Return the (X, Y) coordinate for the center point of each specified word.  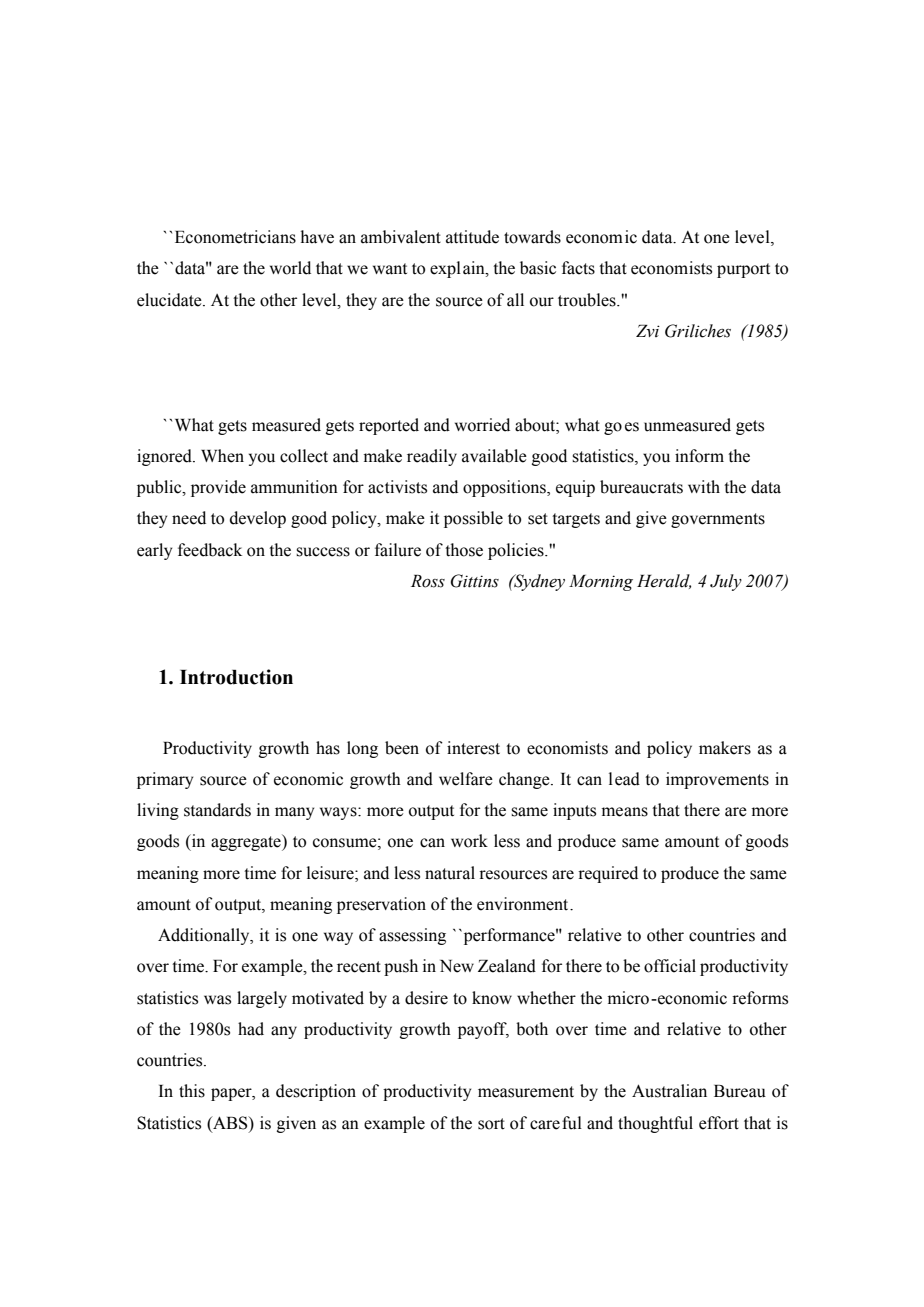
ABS (230, 1123)
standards (217, 810)
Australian (669, 1091)
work (469, 841)
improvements (717, 780)
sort (491, 1124)
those (464, 550)
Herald (664, 581)
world (290, 268)
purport (743, 270)
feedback (210, 550)
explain (458, 269)
